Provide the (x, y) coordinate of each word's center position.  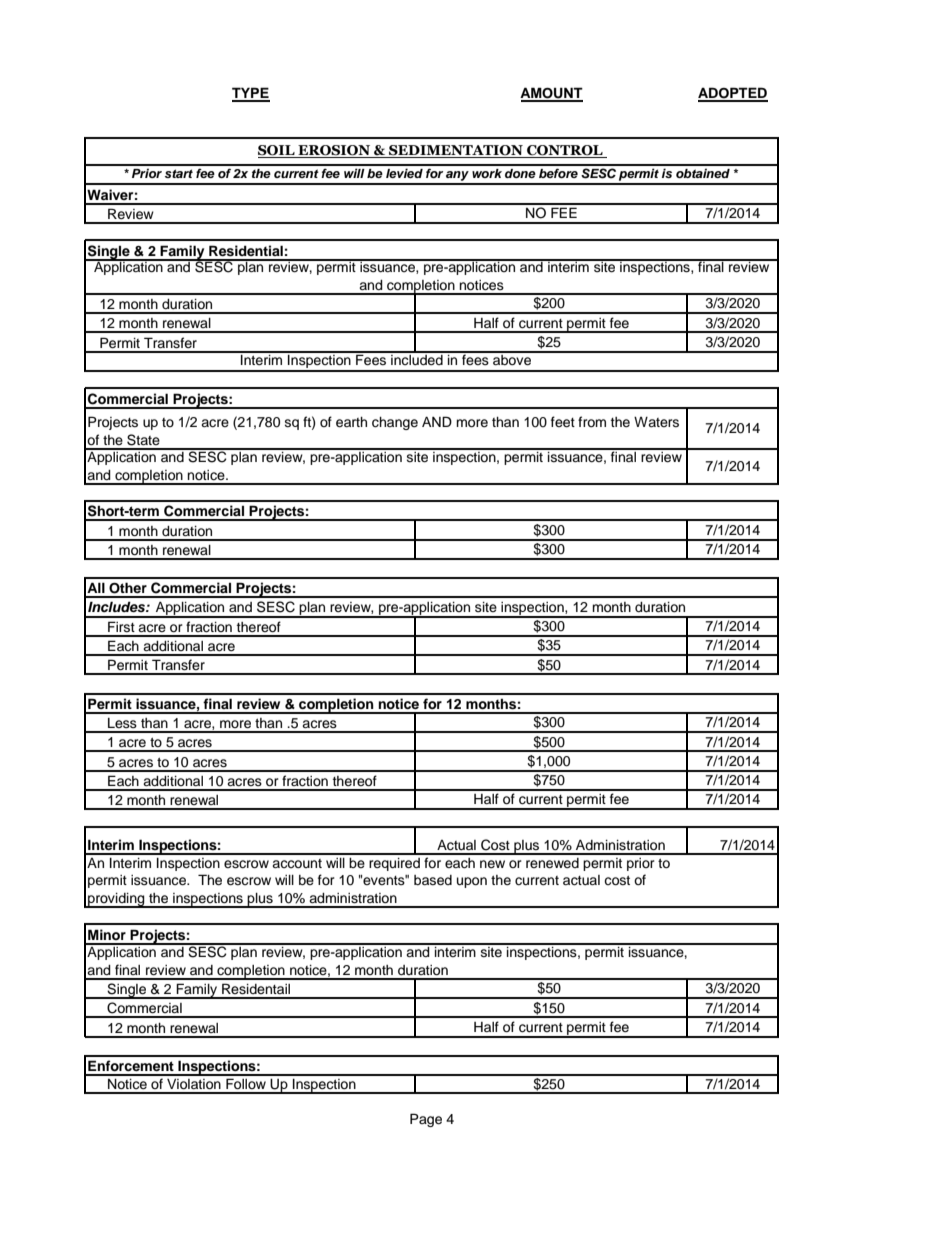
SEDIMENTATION (456, 151)
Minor (107, 934)
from (592, 422)
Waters (656, 422)
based (433, 880)
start (179, 173)
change (395, 423)
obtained (703, 173)
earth (351, 422)
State (143, 440)
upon (472, 882)
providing (116, 900)
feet (563, 422)
